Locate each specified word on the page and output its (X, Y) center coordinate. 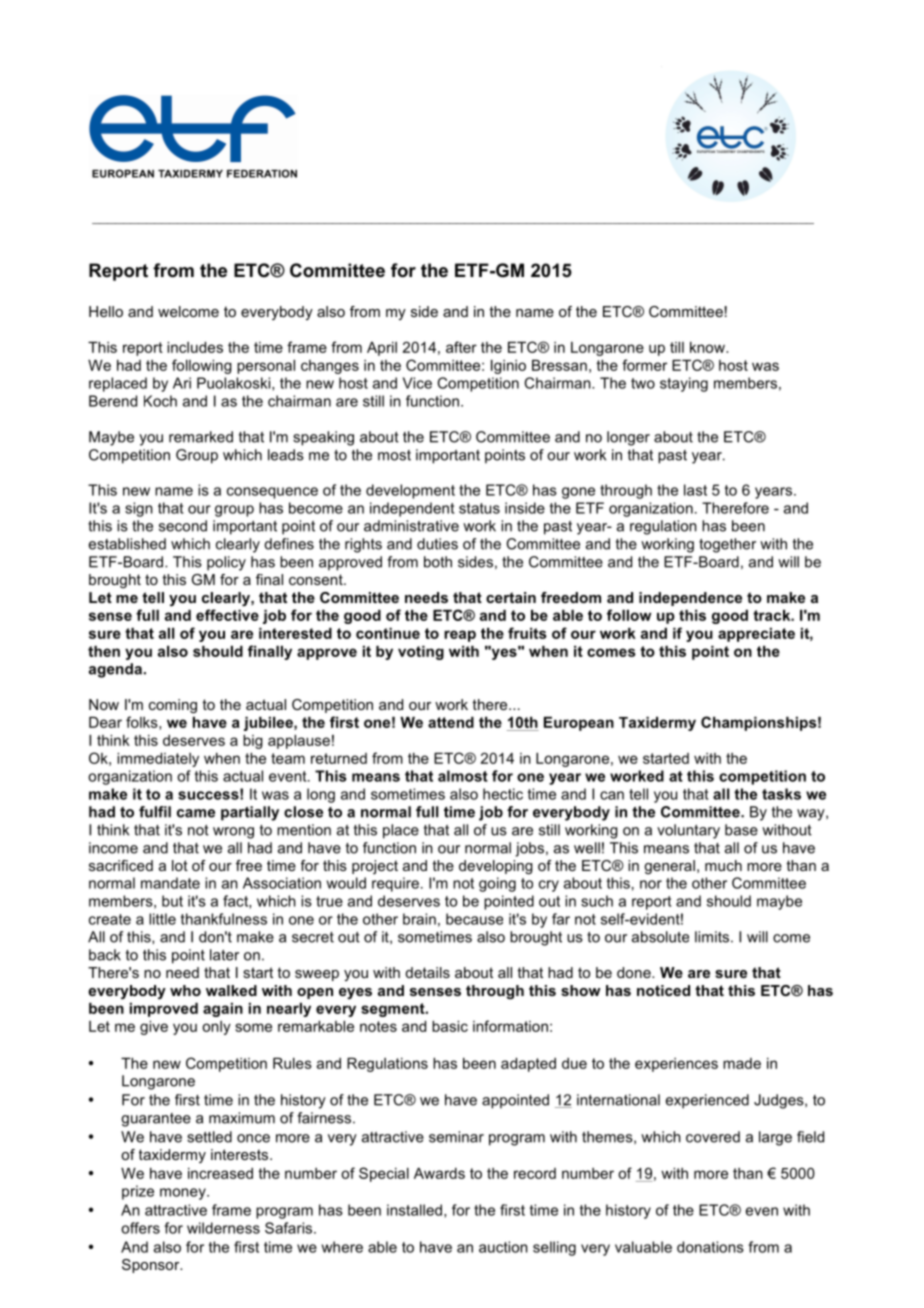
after (461, 347)
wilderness (223, 1228)
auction (503, 1247)
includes (195, 347)
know (708, 347)
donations (710, 1247)
